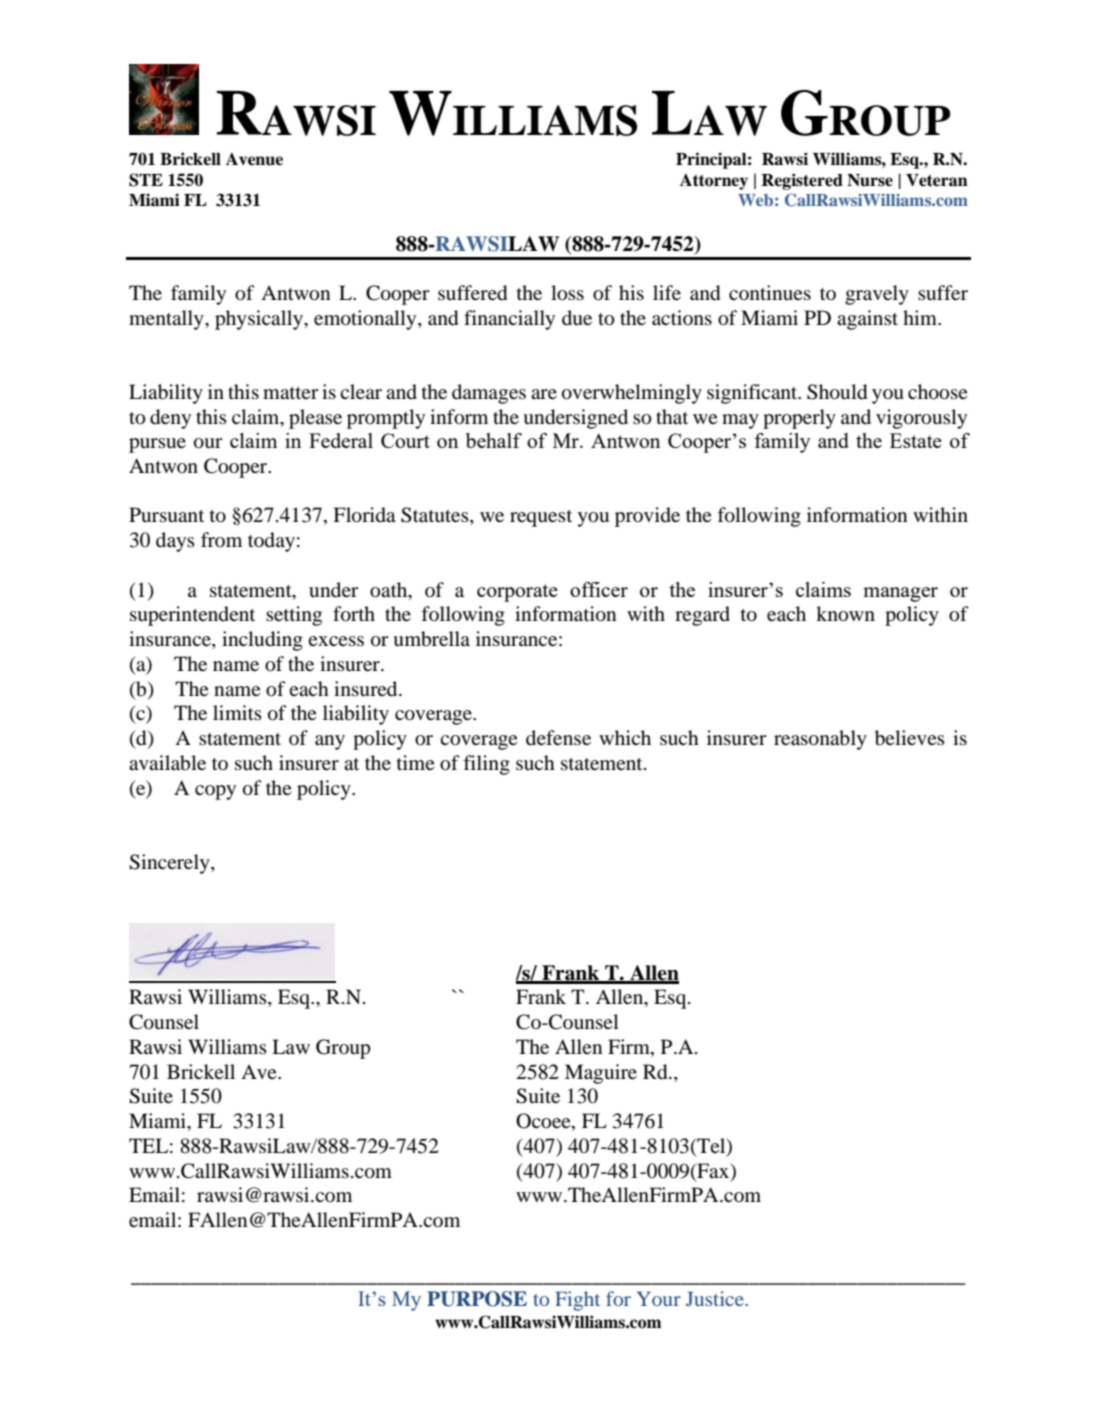 The image size is (1097, 1420). What do you see at coordinates (601, 1074) in the page?
I see `Maguire` at bounding box center [601, 1074].
